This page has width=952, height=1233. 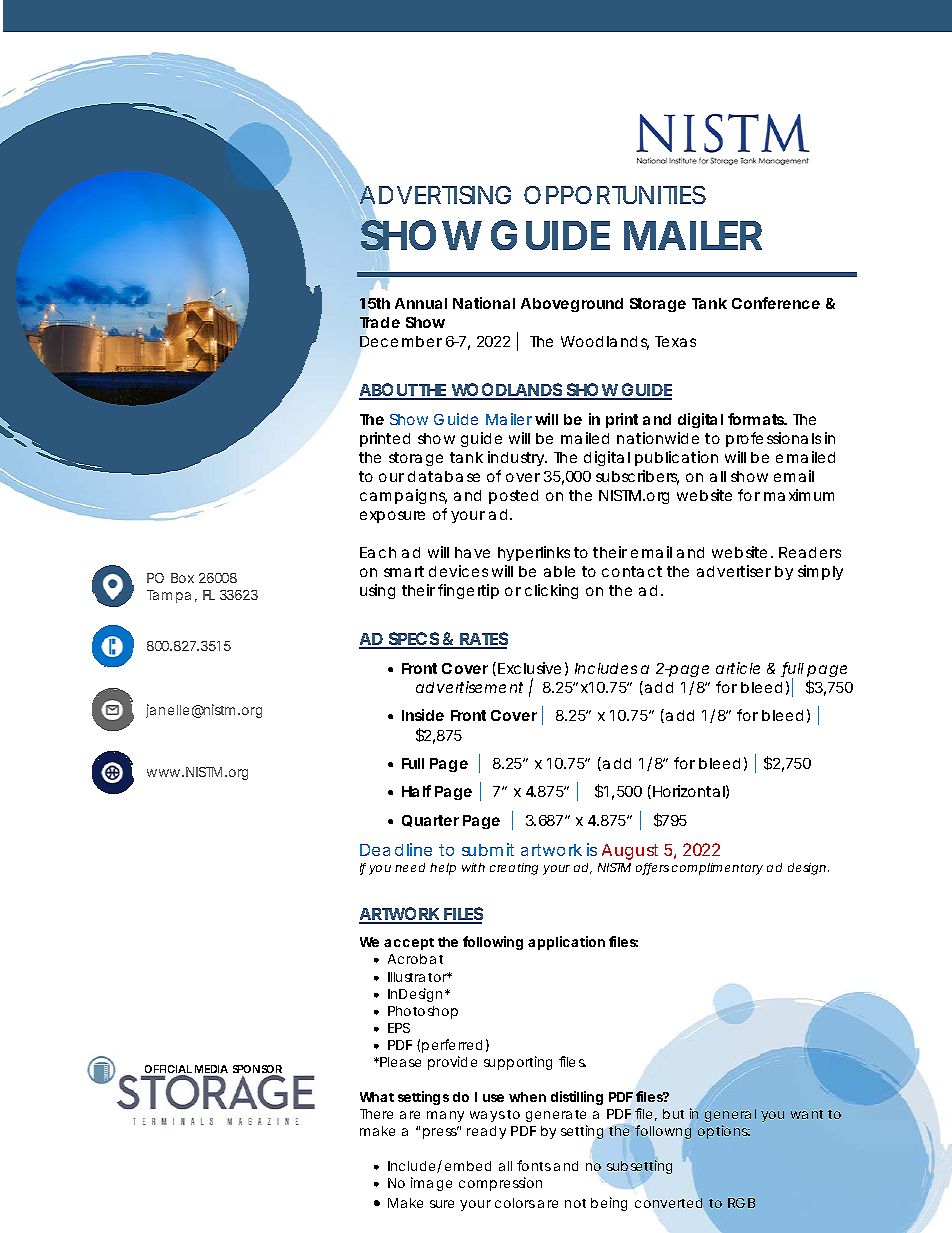 I want to click on National, so click(x=484, y=303).
